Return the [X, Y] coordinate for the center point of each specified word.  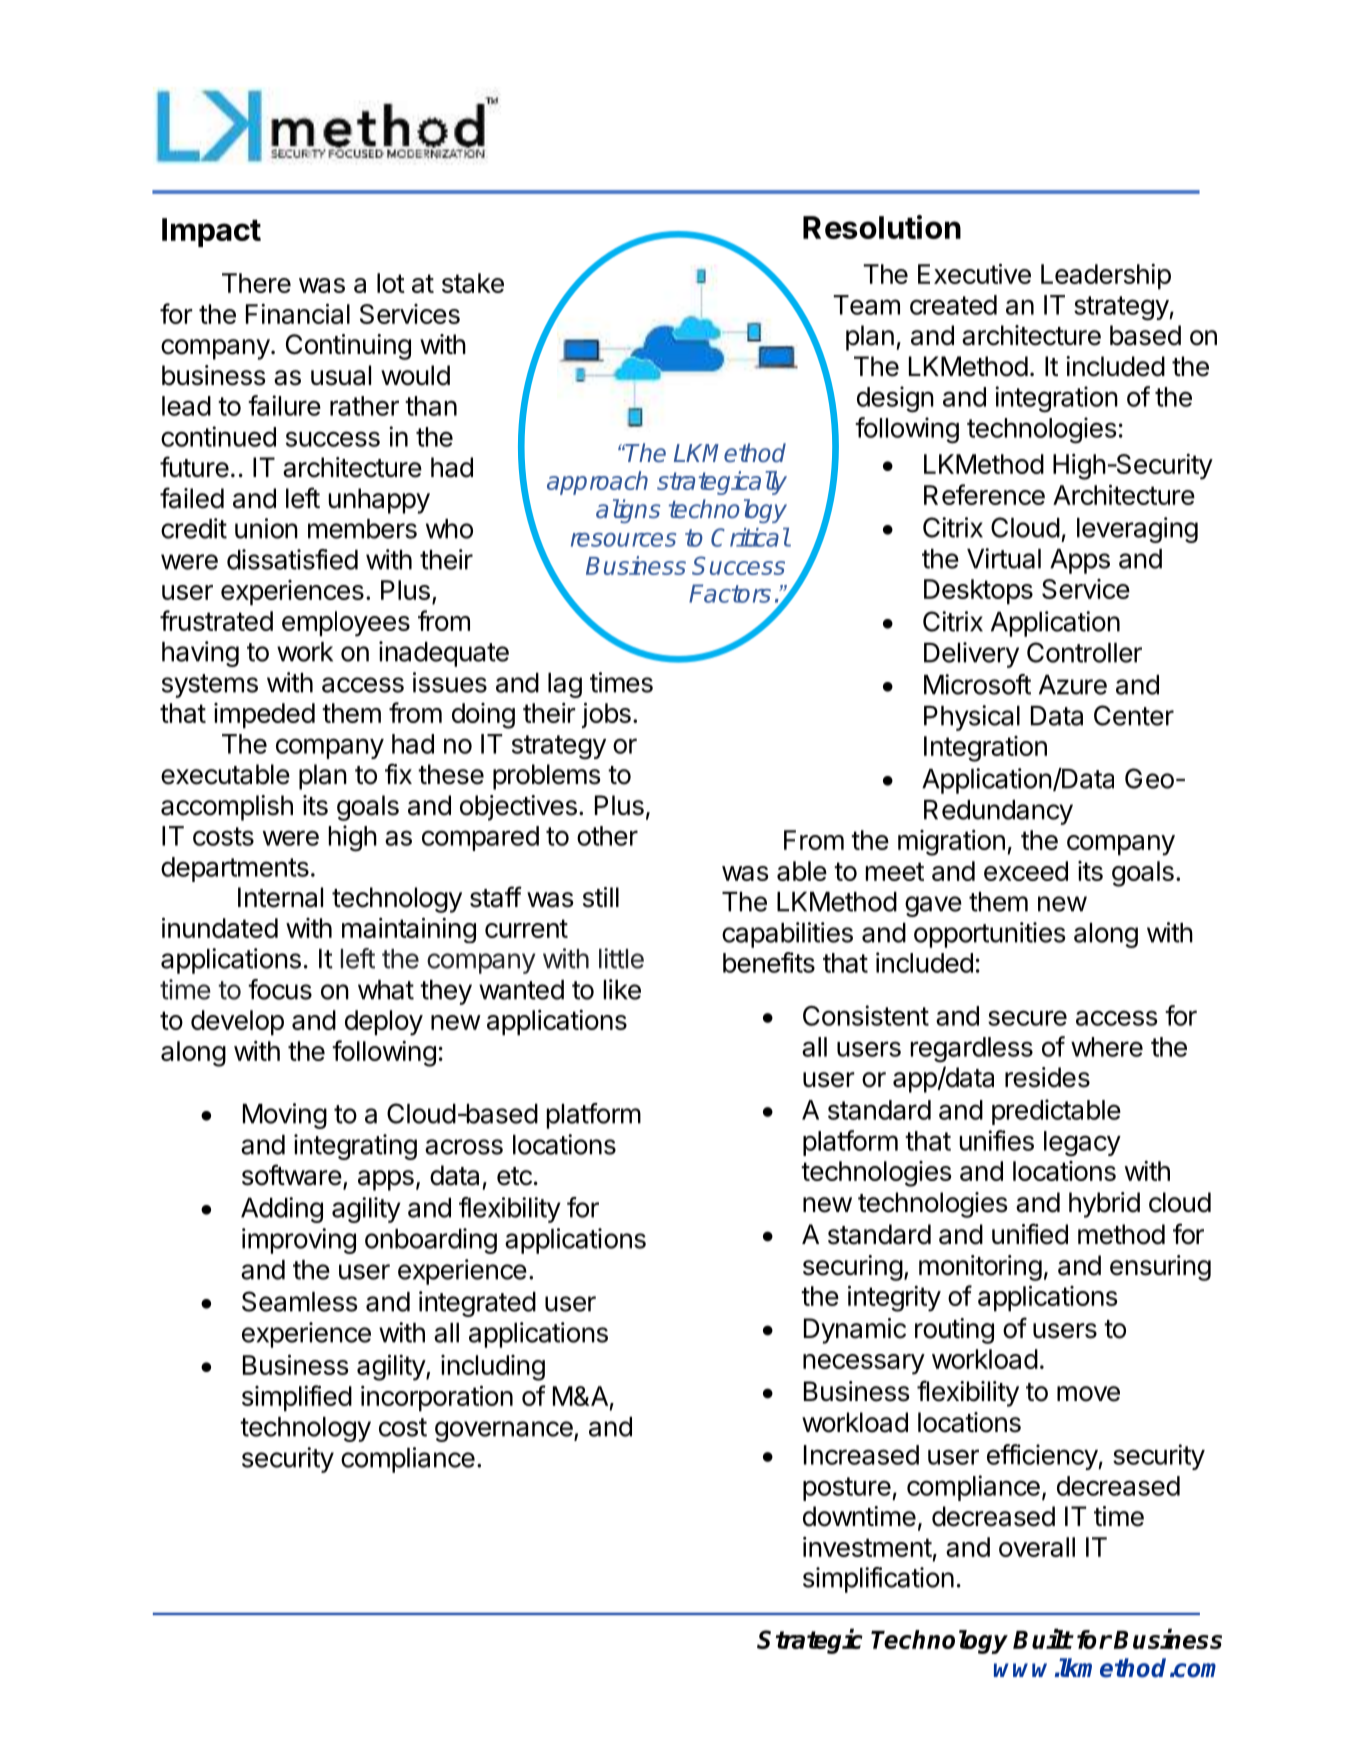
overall [1037, 1547]
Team [866, 305]
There [256, 283]
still [601, 897]
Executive [974, 273]
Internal [280, 897]
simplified [297, 1398]
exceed [1026, 871]
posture [847, 1489]
